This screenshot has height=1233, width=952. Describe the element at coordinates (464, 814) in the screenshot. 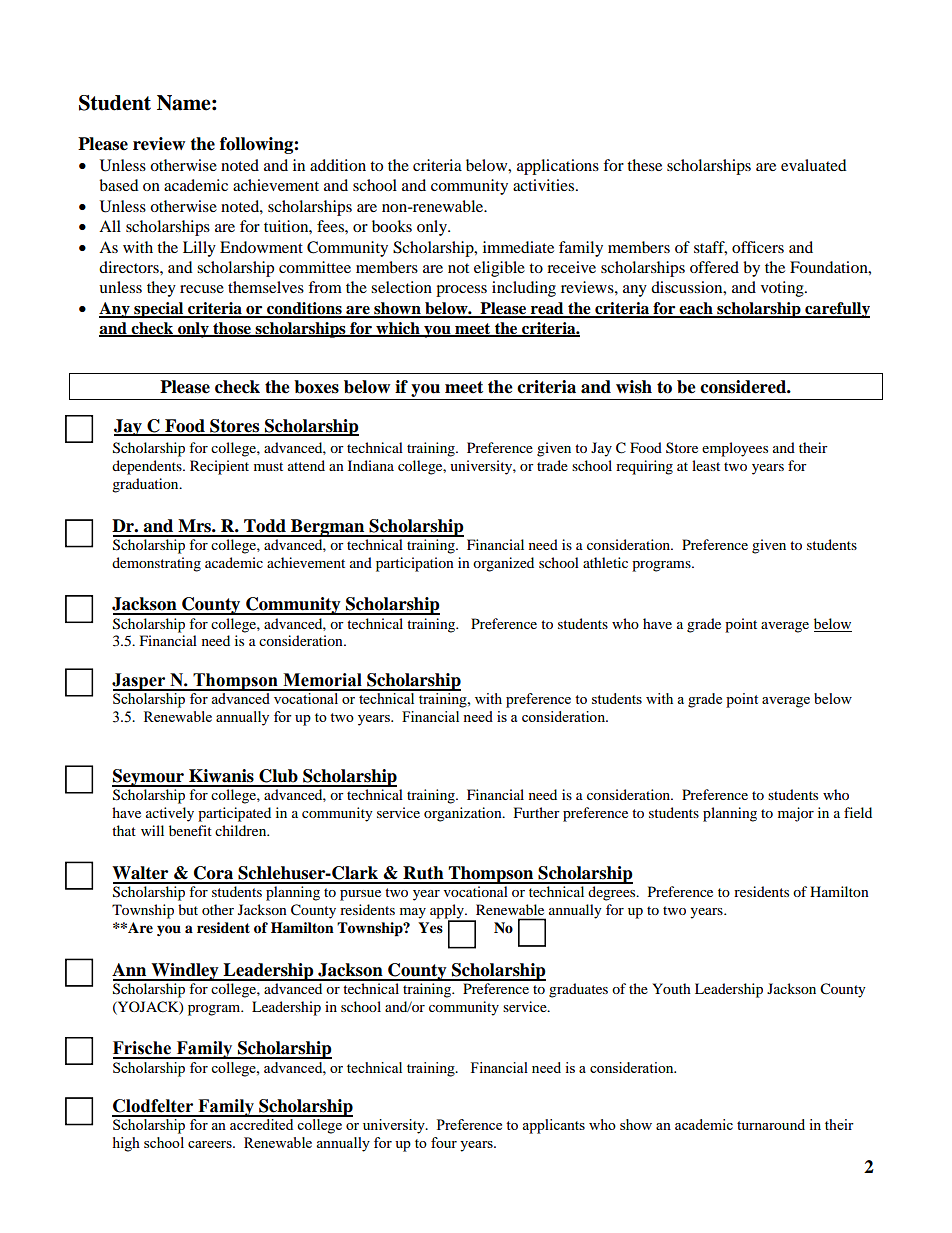

I see `organization` at that location.
